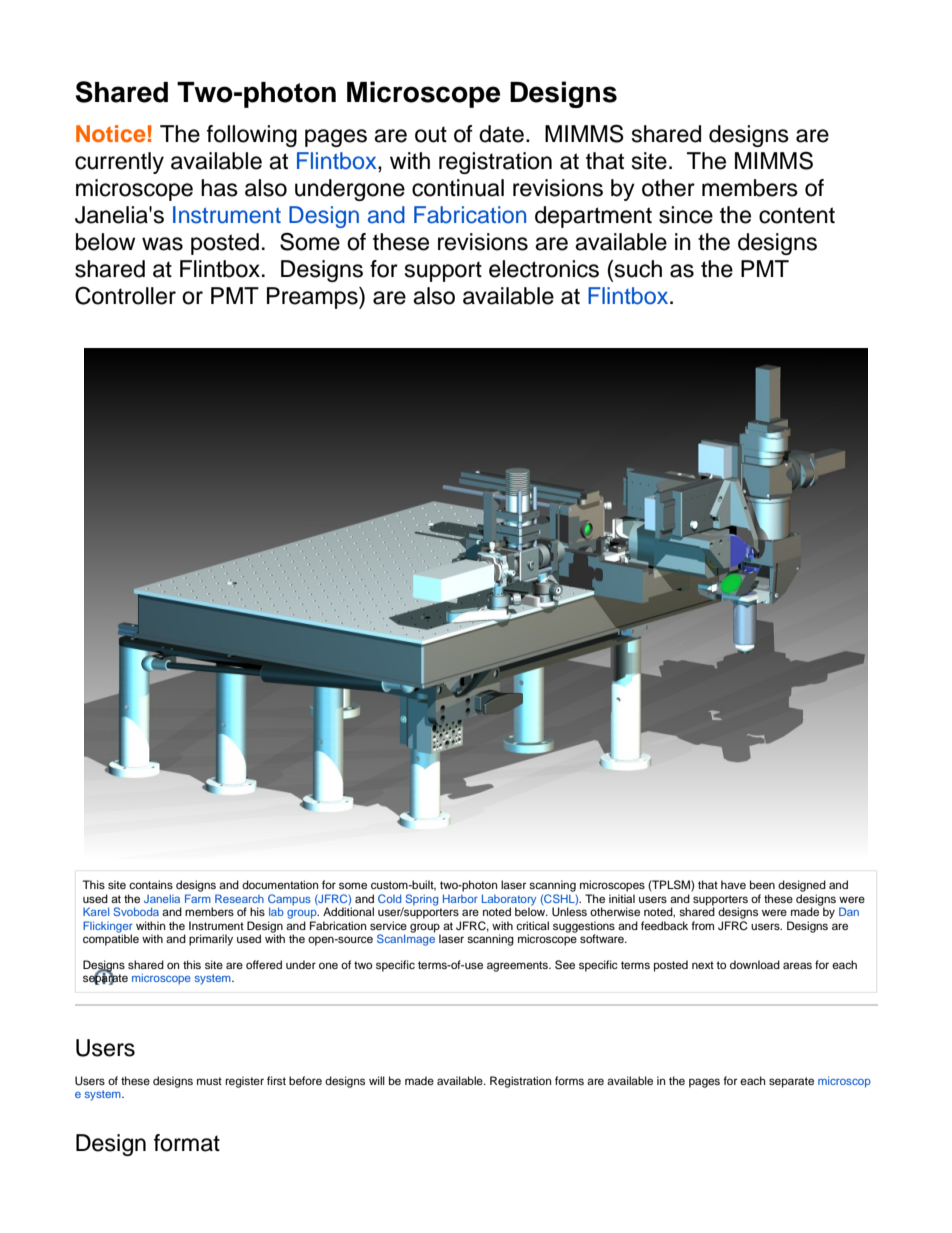 This screenshot has width=952, height=1233. What do you see at coordinates (377, 1080) in the screenshot?
I see `will` at bounding box center [377, 1080].
